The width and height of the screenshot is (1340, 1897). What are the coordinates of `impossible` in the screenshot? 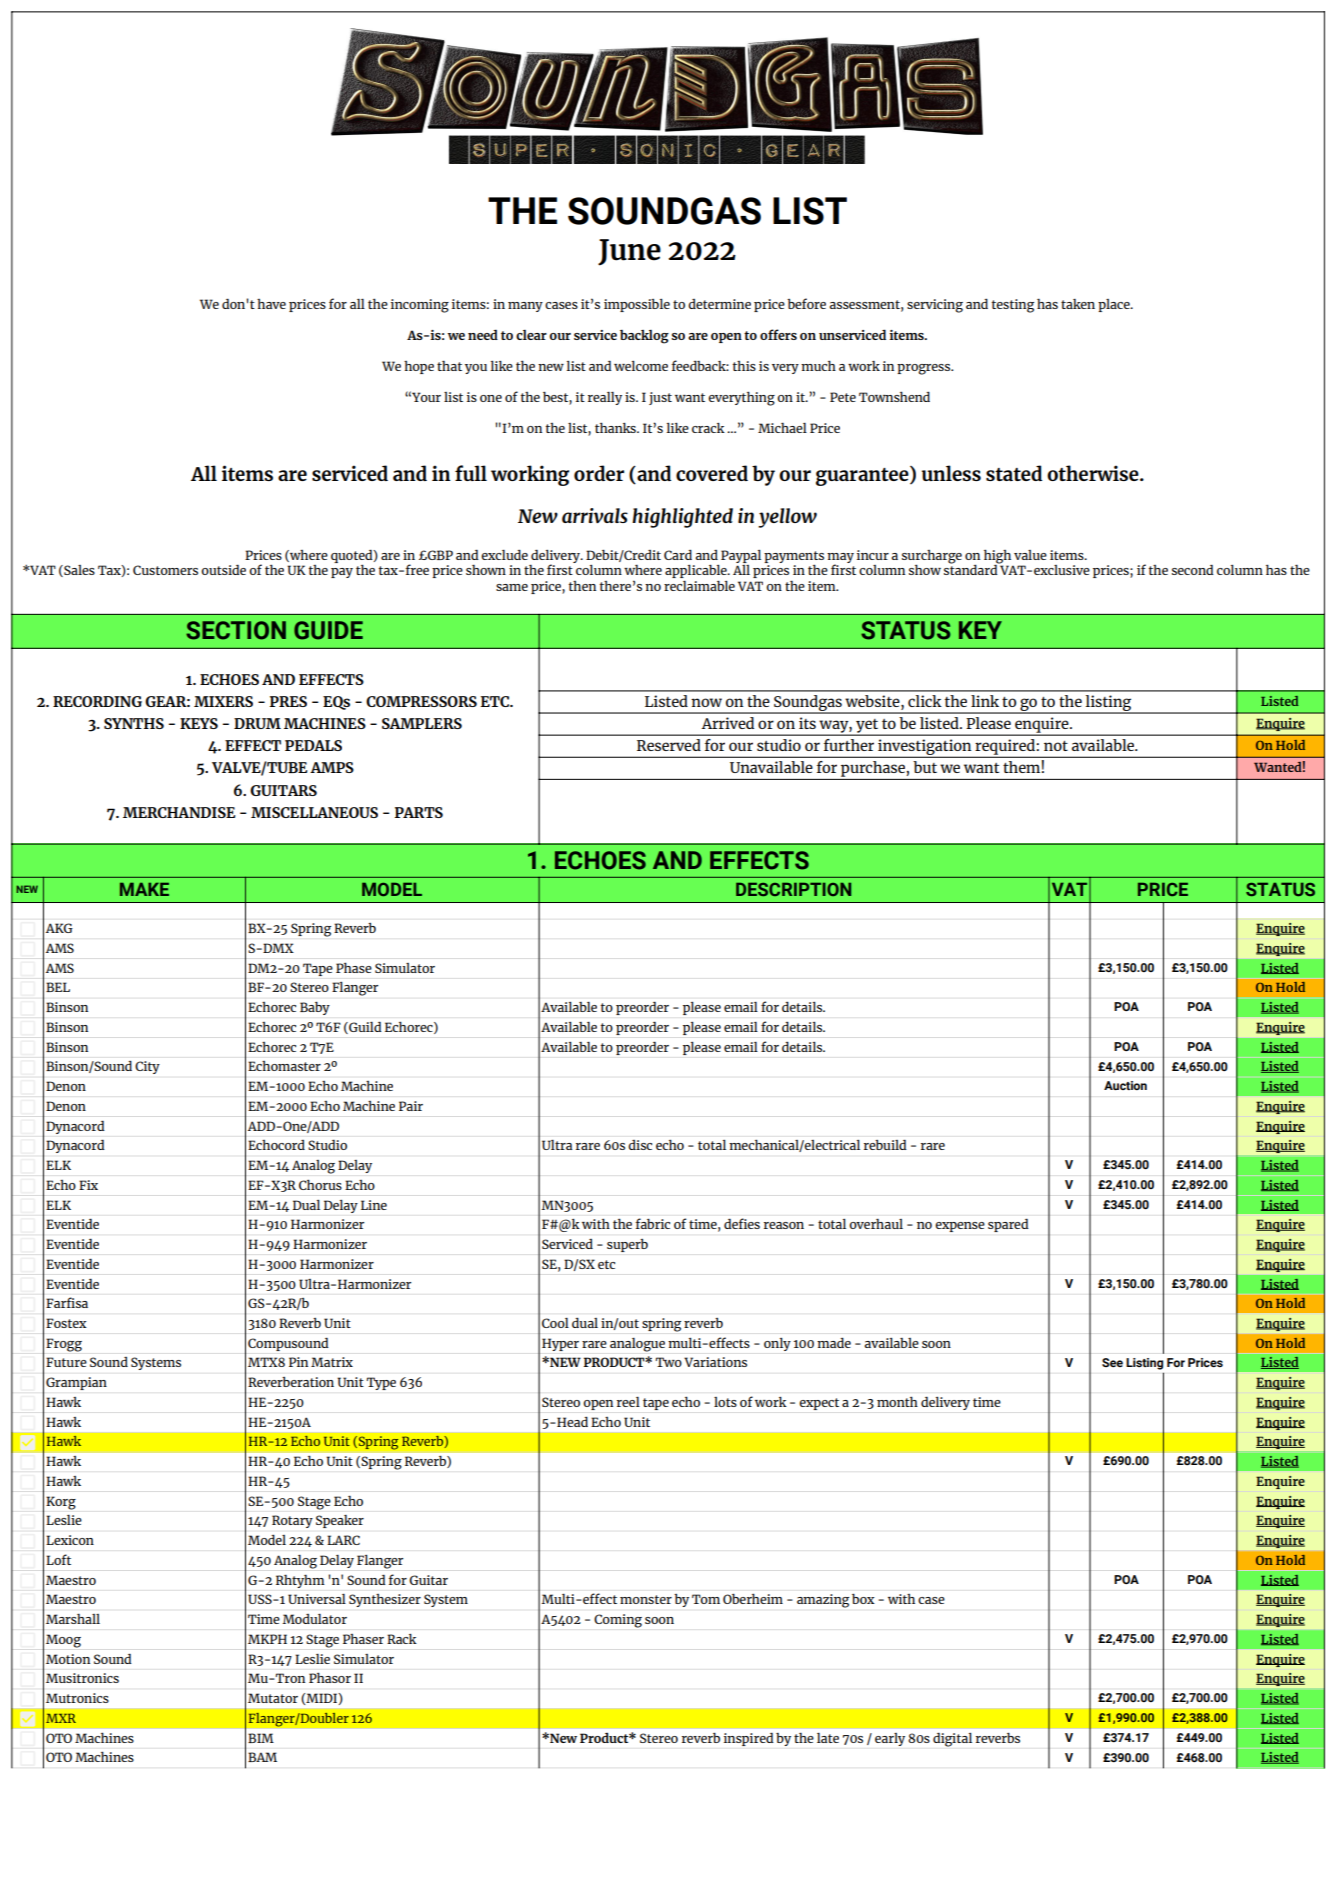 It's located at (637, 305).
